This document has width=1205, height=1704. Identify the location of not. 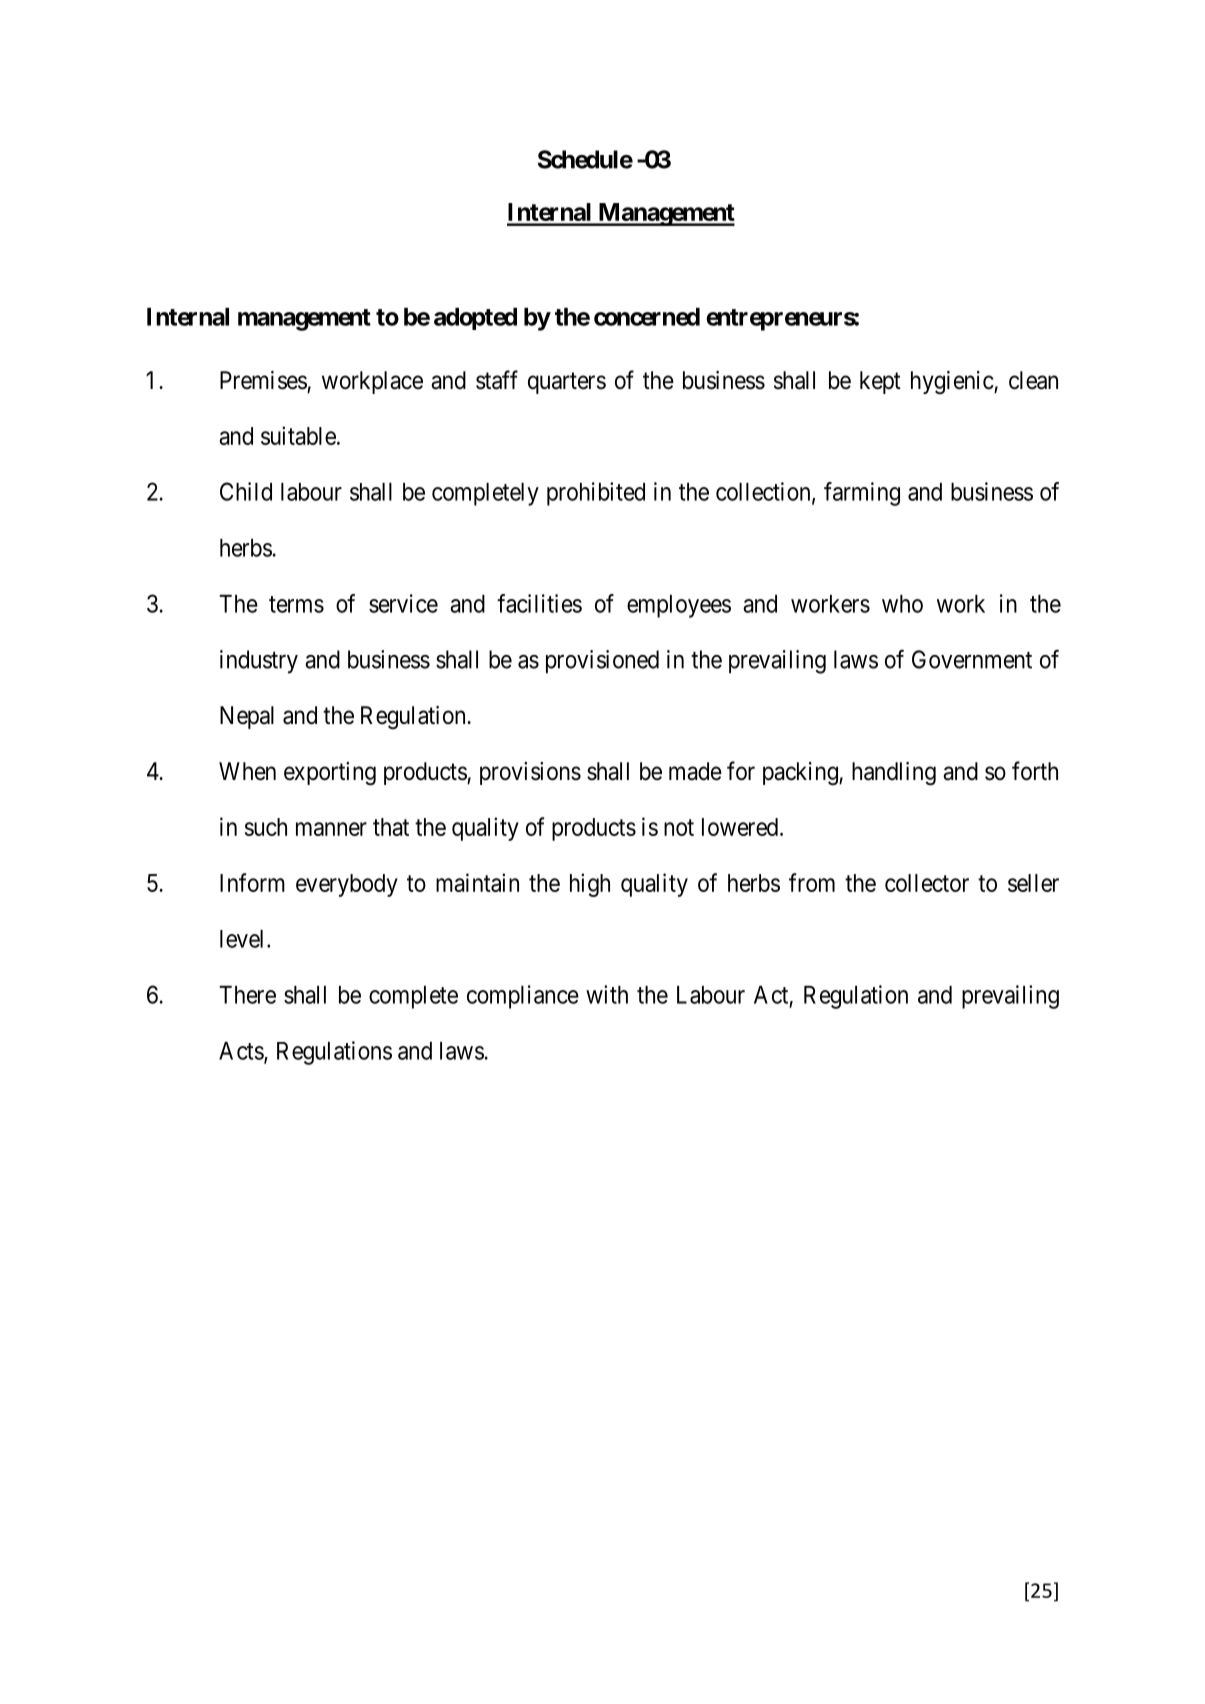
(679, 827).
